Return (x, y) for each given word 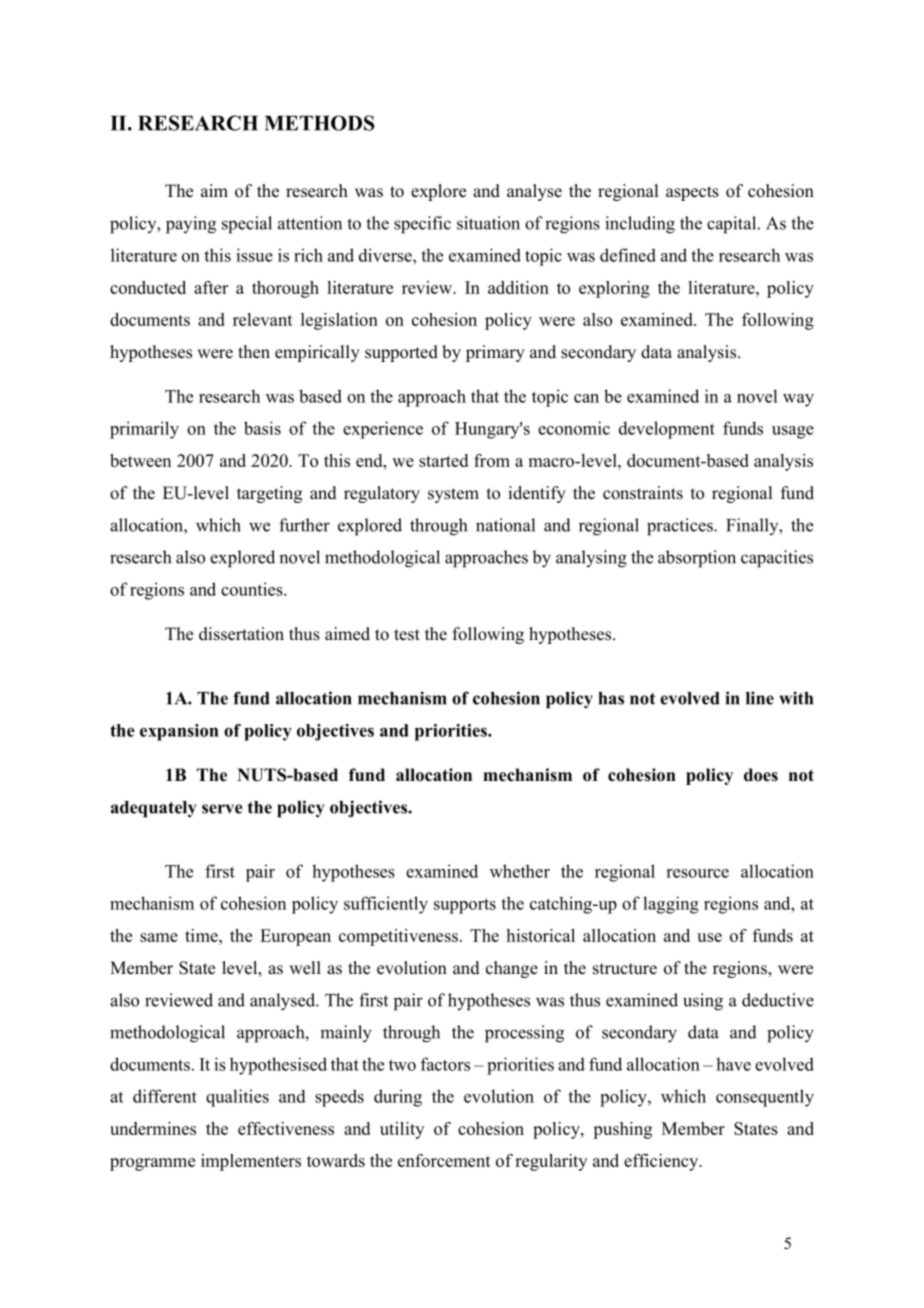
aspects (692, 193)
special (247, 225)
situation (488, 223)
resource (697, 873)
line (760, 698)
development (667, 430)
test (407, 635)
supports (465, 906)
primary (495, 353)
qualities (237, 1098)
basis (262, 428)
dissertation (241, 634)
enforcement (444, 1160)
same (159, 937)
